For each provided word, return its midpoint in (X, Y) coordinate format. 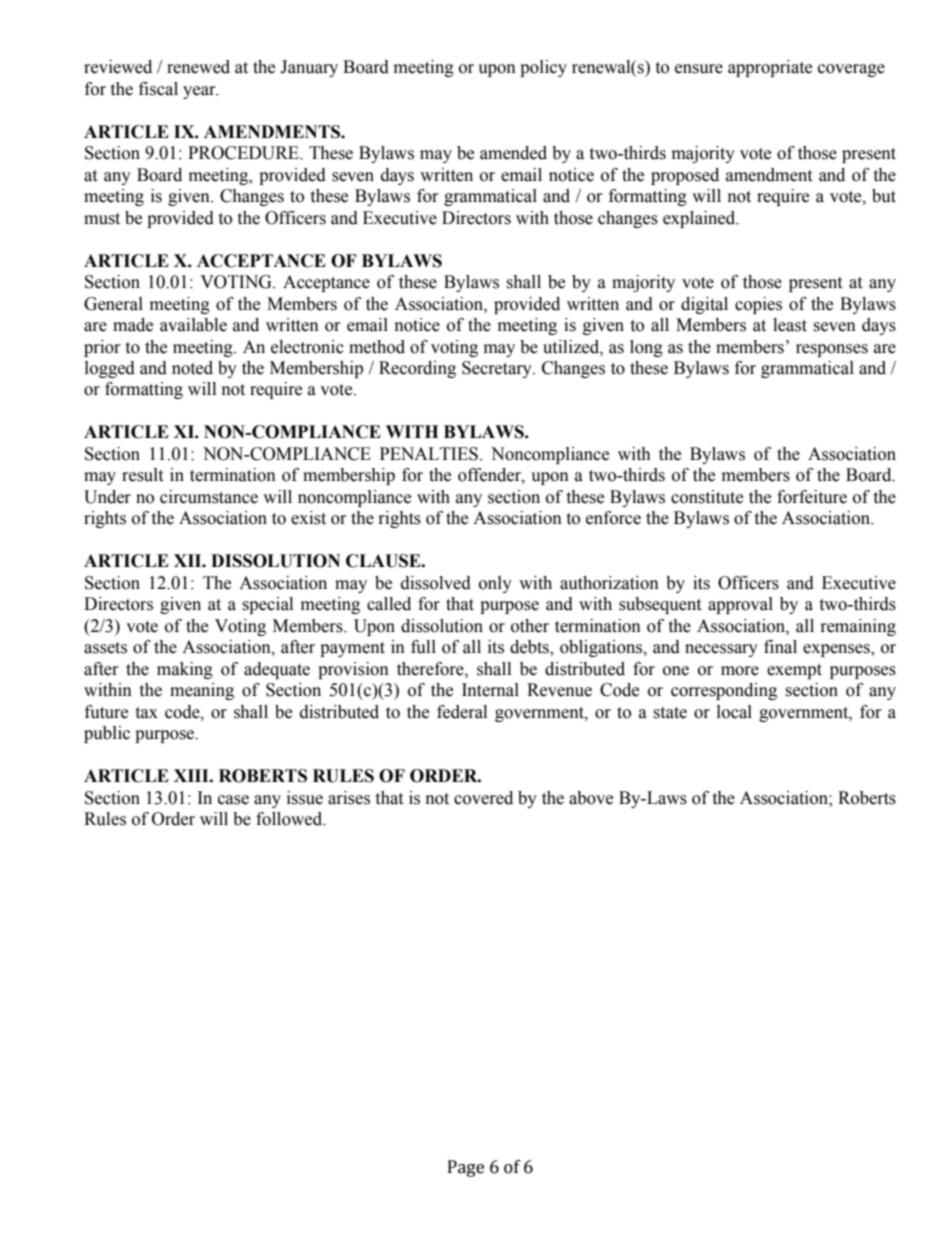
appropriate (770, 68)
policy (543, 68)
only (495, 584)
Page (466, 1168)
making (185, 670)
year (200, 92)
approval (740, 605)
